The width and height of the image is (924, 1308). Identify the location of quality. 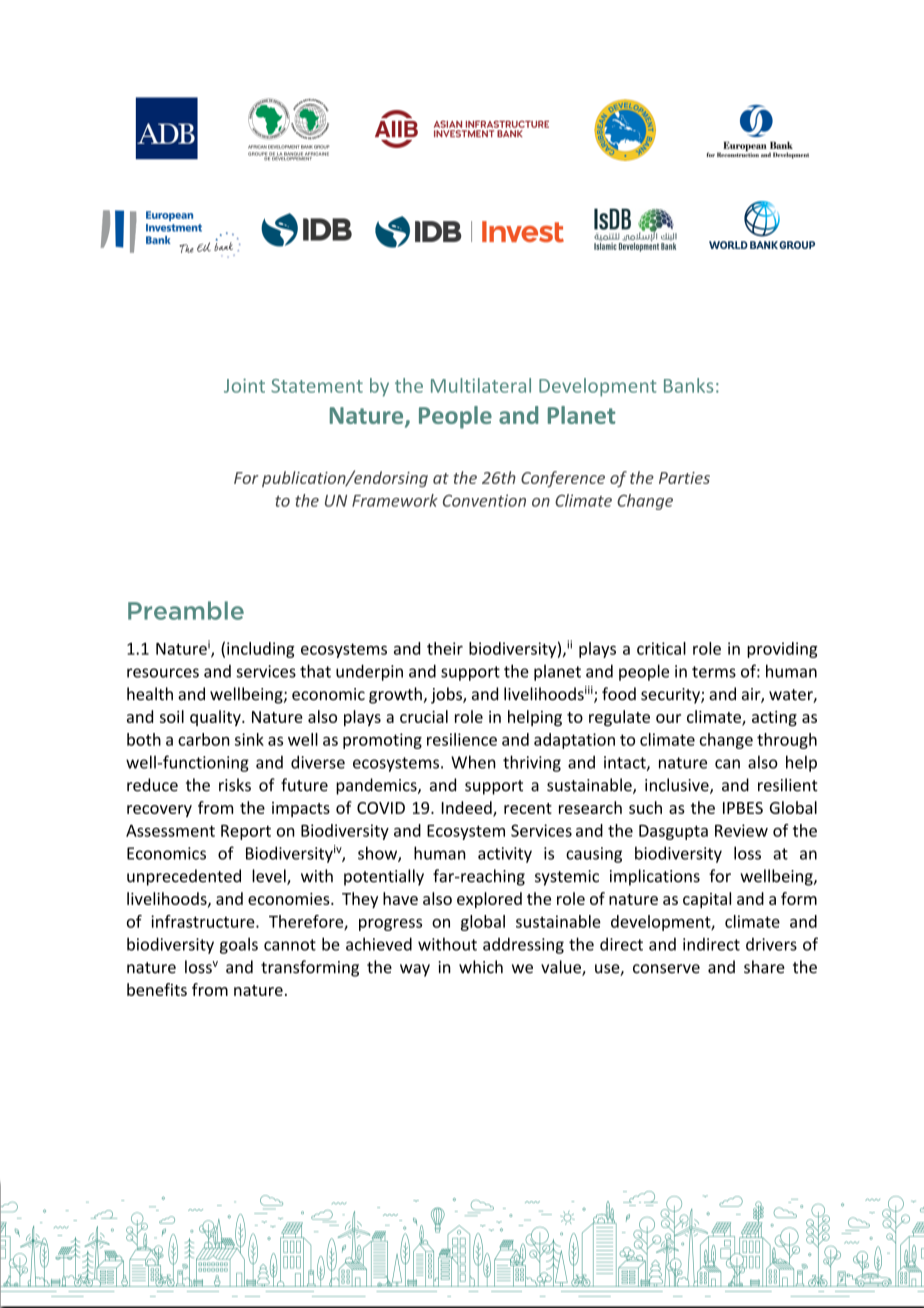
(216, 718).
